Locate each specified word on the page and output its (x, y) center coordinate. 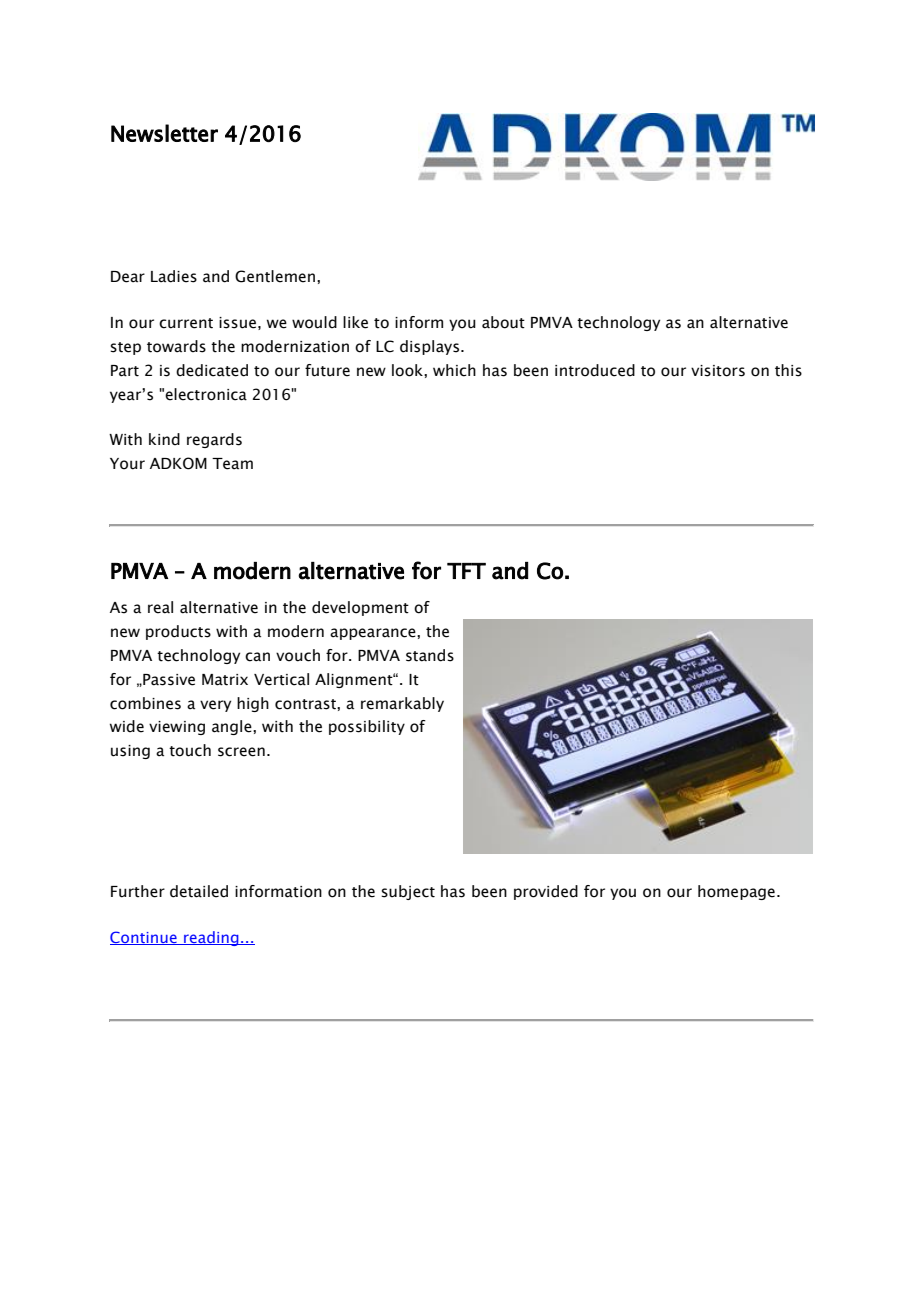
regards (214, 440)
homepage (736, 892)
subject (408, 892)
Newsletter (164, 133)
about (503, 322)
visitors (718, 371)
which (454, 370)
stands (430, 655)
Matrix (225, 680)
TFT (466, 571)
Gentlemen (276, 276)
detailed (199, 891)
